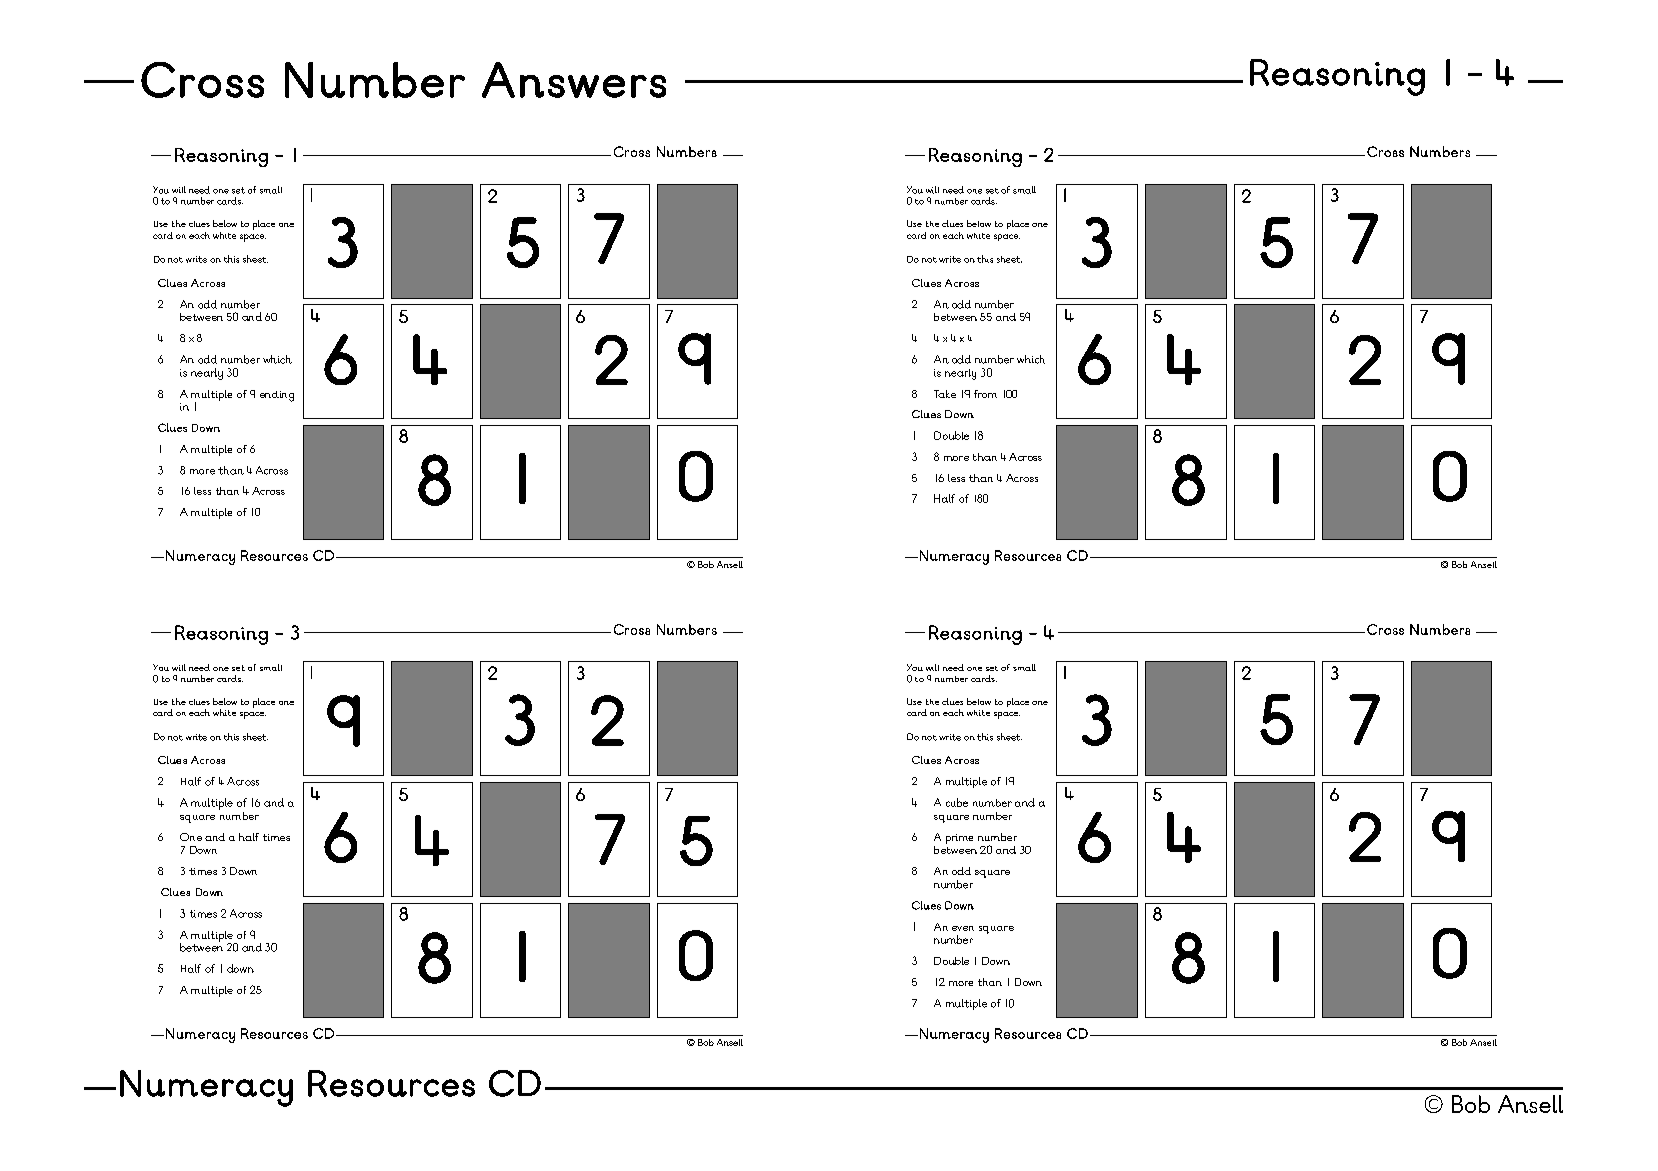 The image size is (1658, 1171). I want to click on Take, so click(945, 394).
